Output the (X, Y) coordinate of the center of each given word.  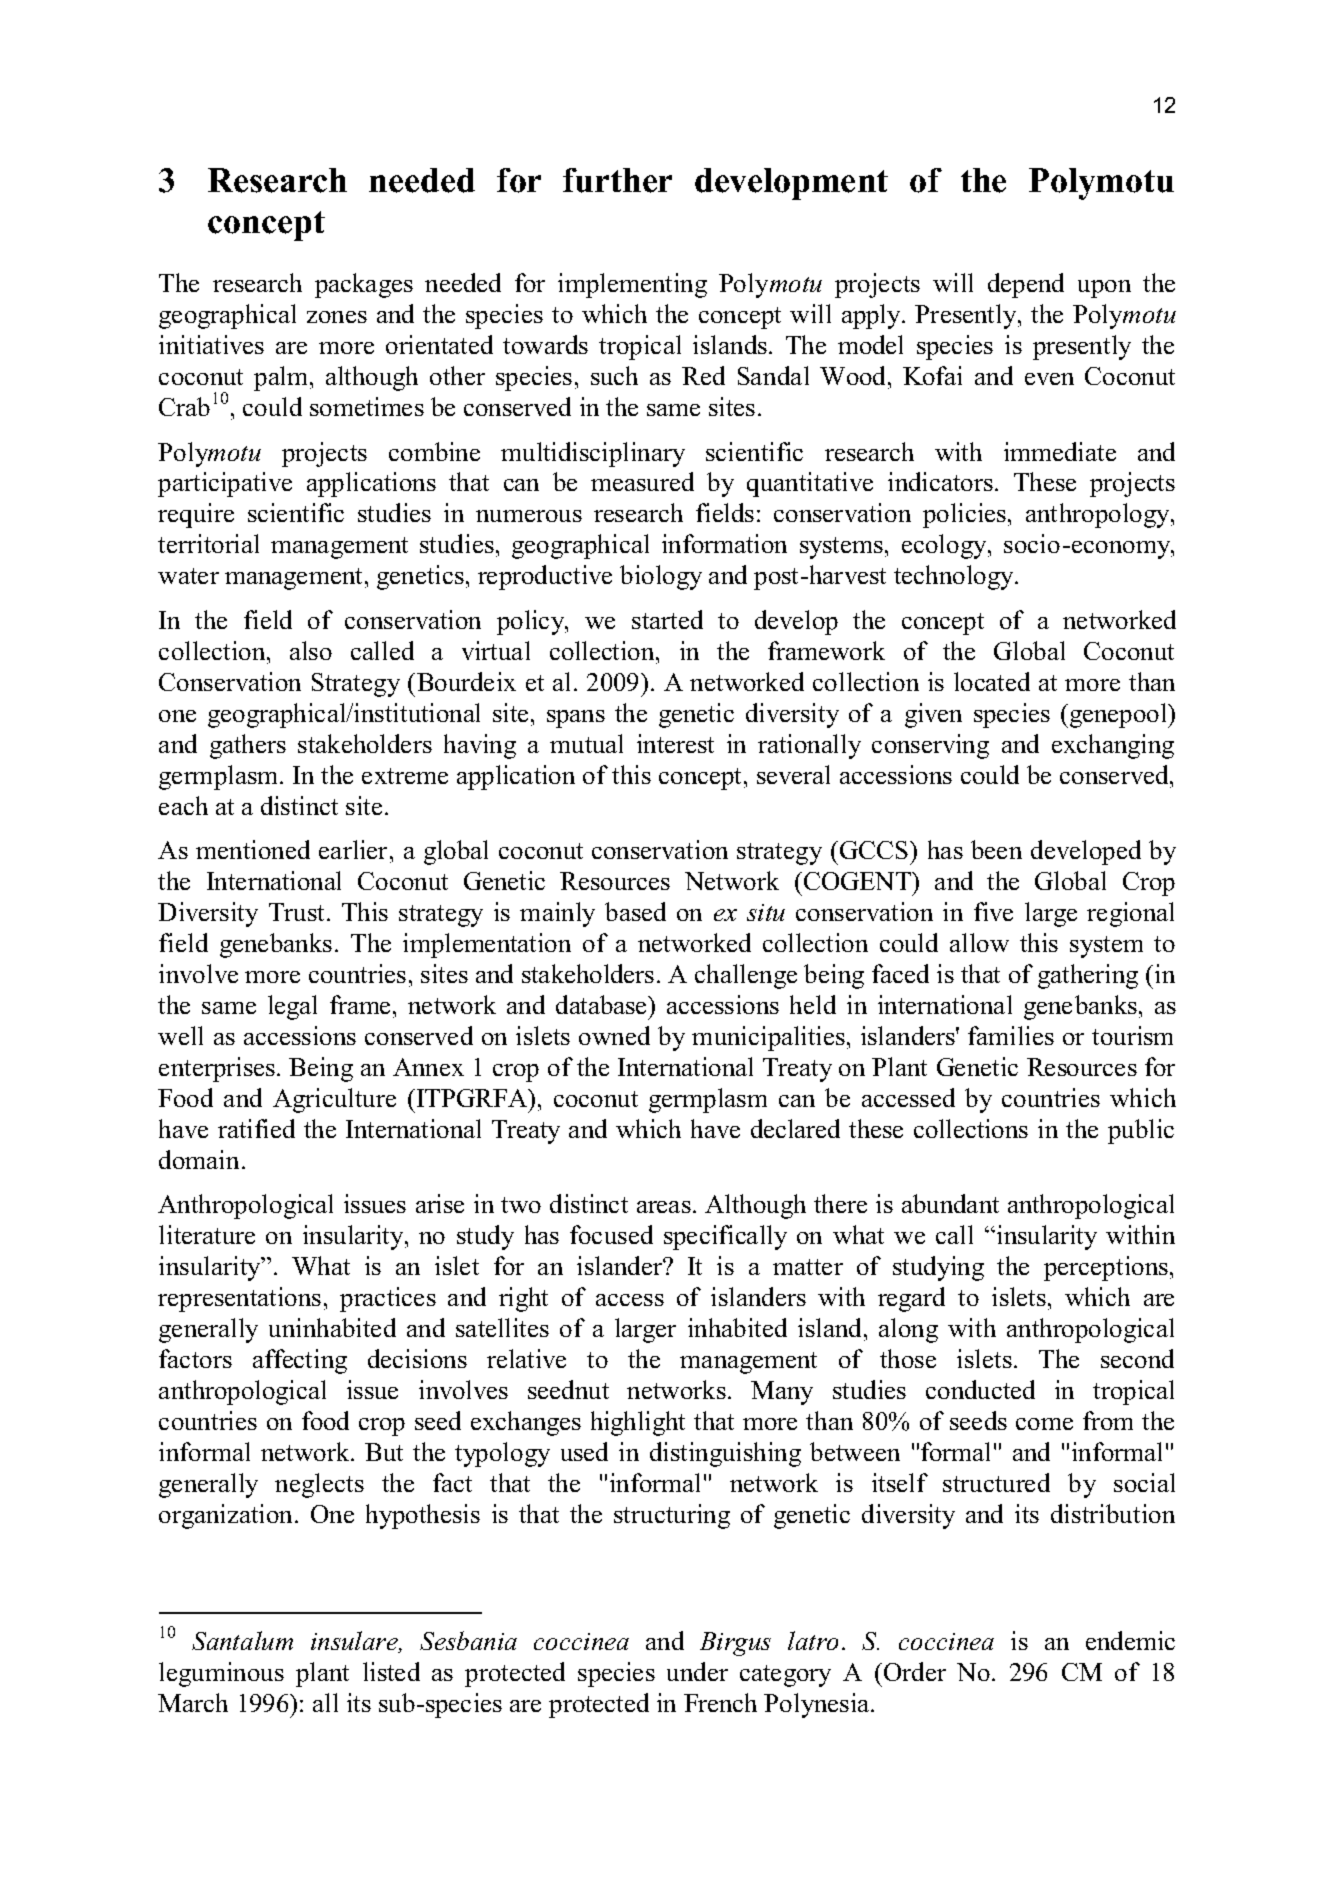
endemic (1130, 1640)
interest (675, 743)
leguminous (221, 1674)
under (697, 1671)
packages (364, 285)
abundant (950, 1203)
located (992, 681)
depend (1026, 285)
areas (664, 1207)
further (617, 180)
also (311, 650)
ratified (256, 1128)
